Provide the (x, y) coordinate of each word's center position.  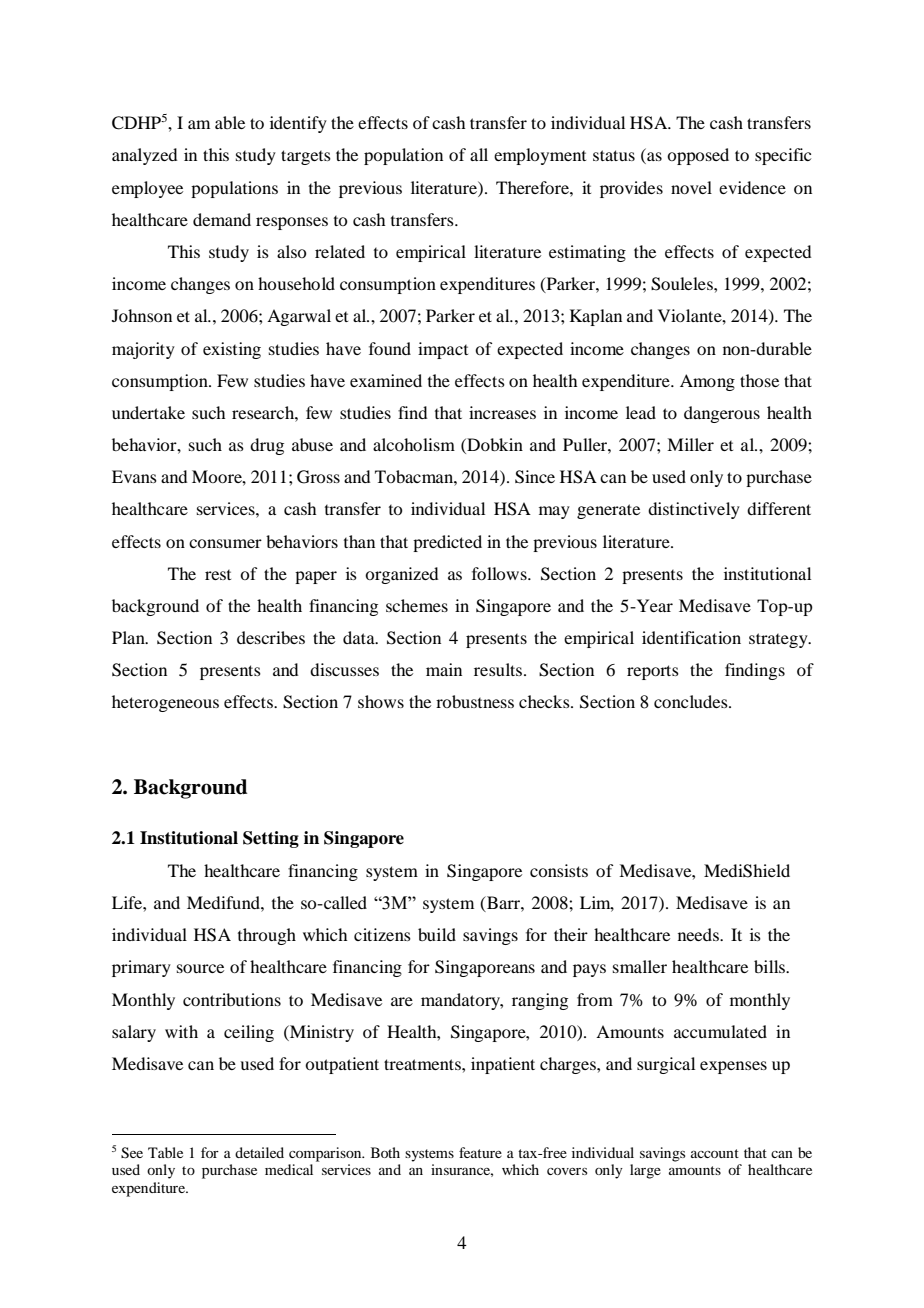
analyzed (144, 156)
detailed (259, 1152)
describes (271, 637)
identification (691, 637)
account (715, 1153)
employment (540, 156)
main (444, 669)
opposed (698, 156)
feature (480, 1152)
